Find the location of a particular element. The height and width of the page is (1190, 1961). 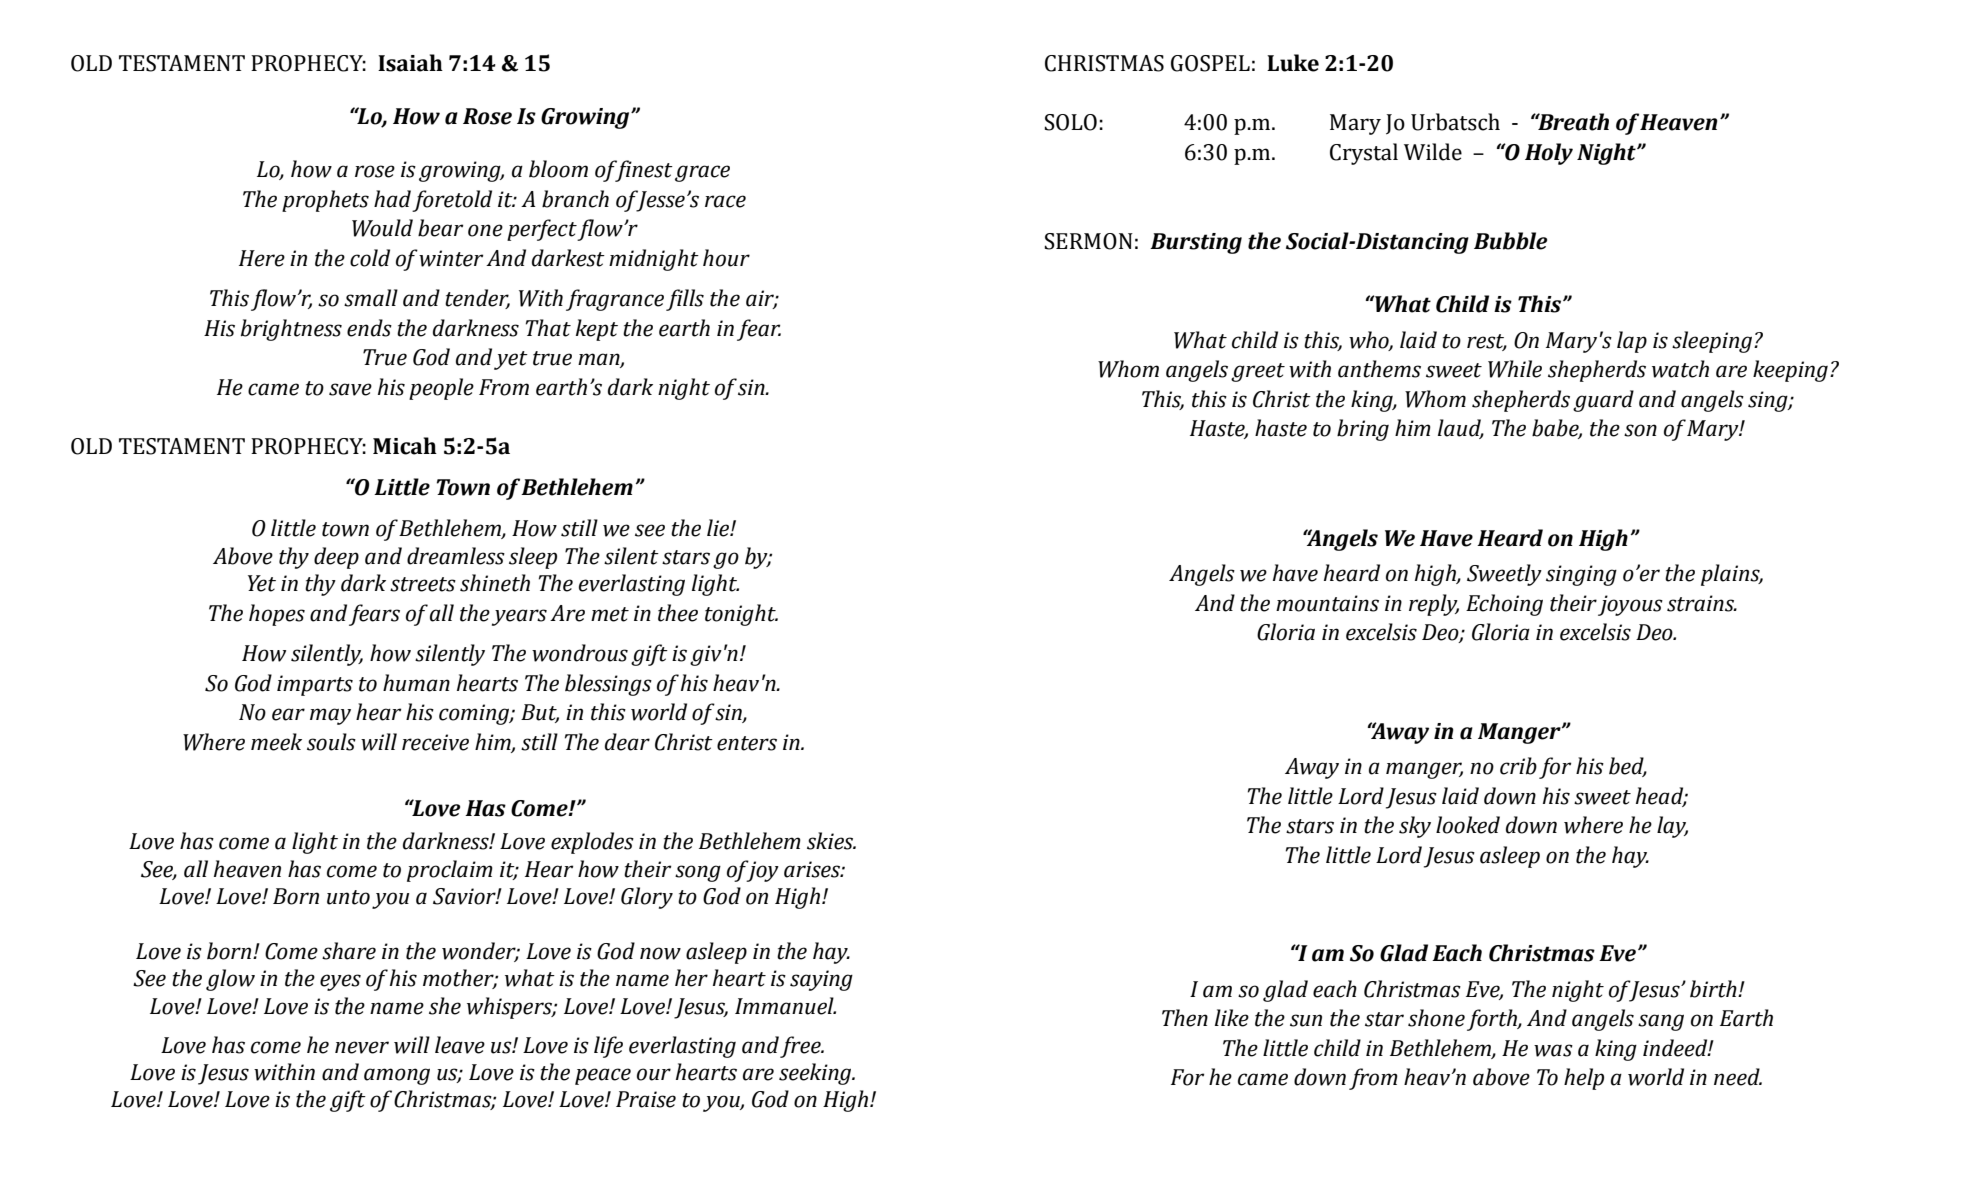

joyous is located at coordinates (1630, 605).
